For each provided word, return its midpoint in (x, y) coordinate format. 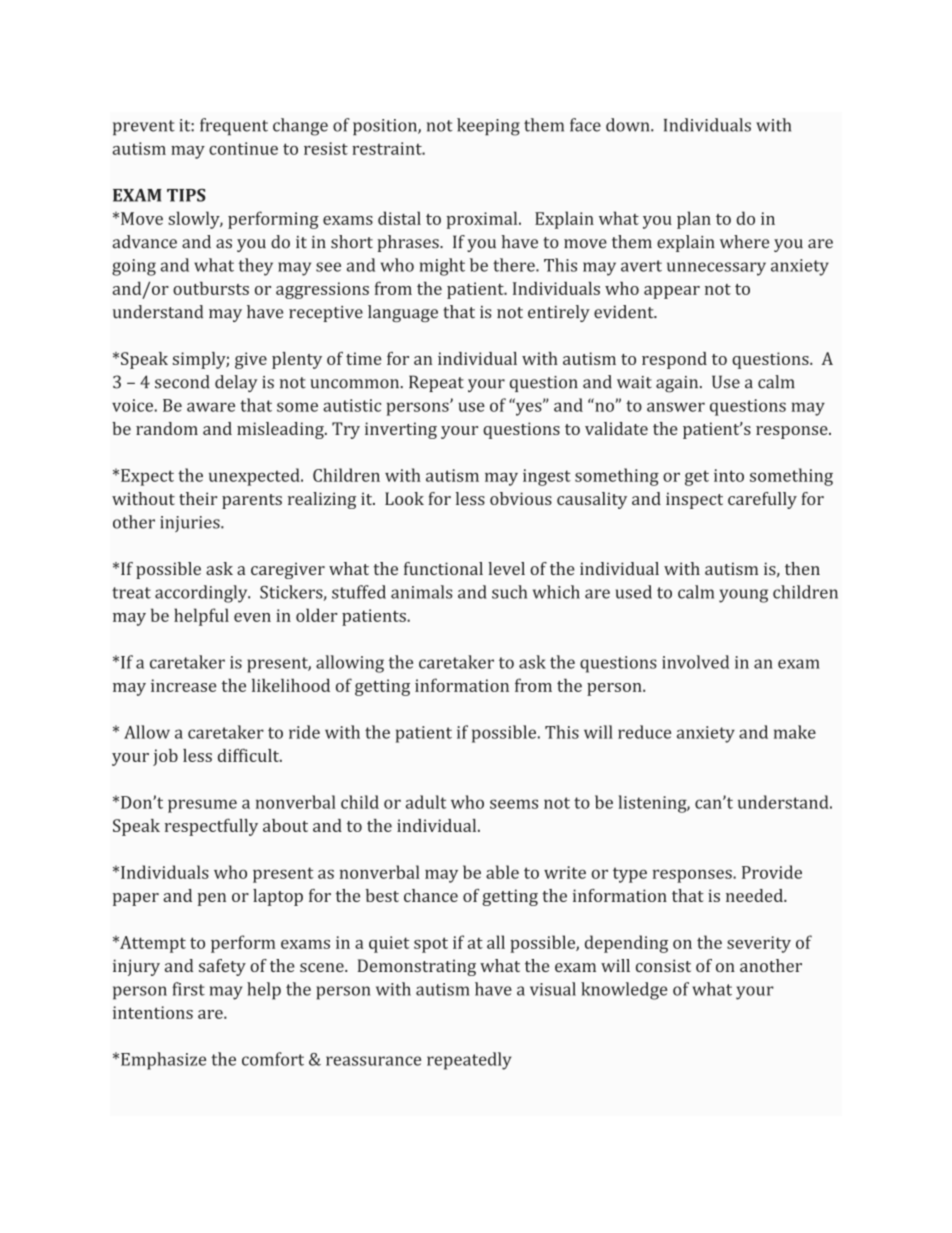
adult (426, 802)
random (167, 428)
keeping (488, 127)
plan (694, 220)
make (795, 732)
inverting (401, 430)
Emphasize (163, 1061)
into (729, 475)
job (165, 757)
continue (243, 148)
